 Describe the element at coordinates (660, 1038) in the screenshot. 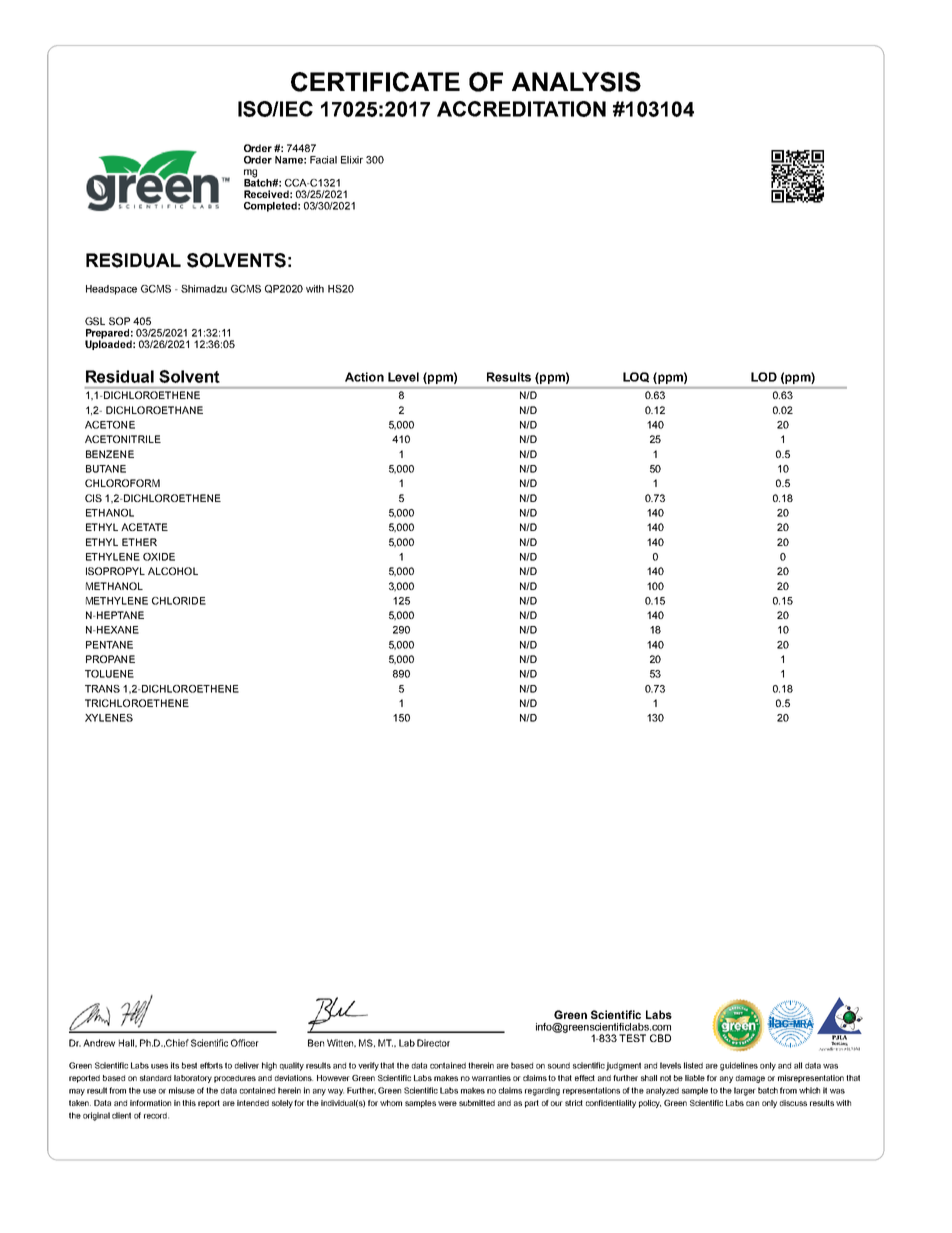

I see `CBD` at that location.
